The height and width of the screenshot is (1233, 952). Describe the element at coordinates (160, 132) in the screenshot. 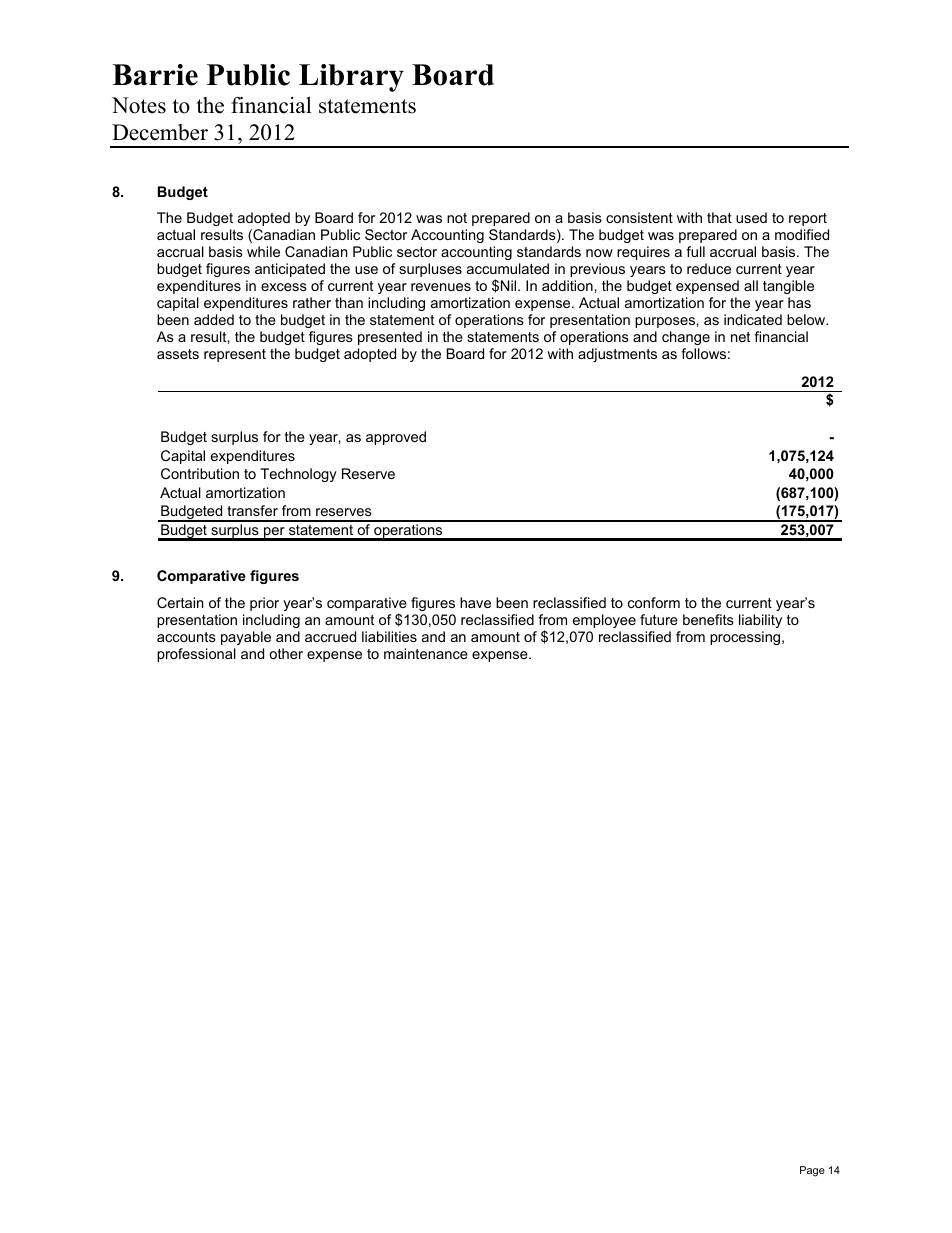

I see `December` at that location.
